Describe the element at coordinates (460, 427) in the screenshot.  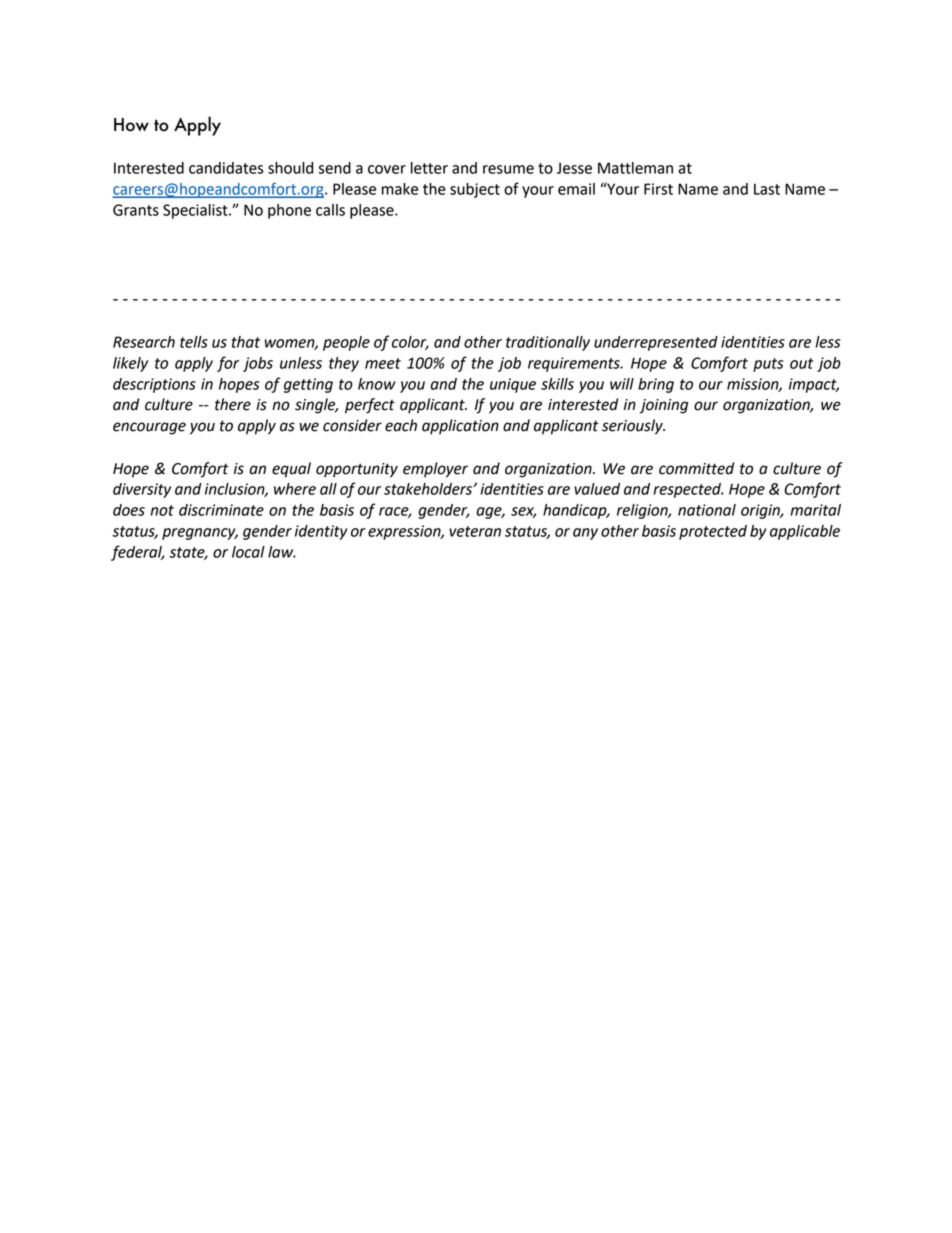
I see `application` at that location.
